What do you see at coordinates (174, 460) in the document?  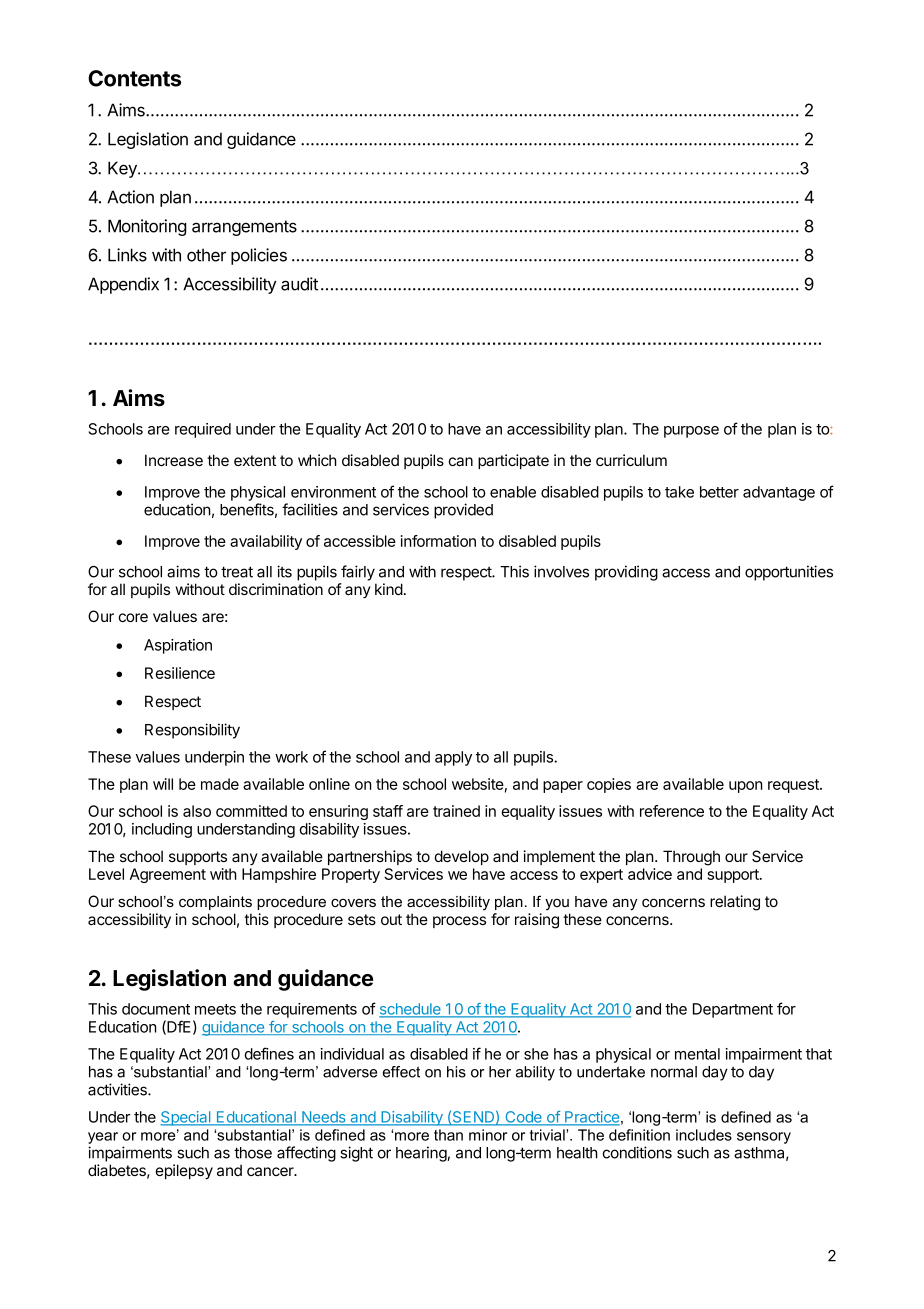 I see `Increase` at bounding box center [174, 460].
